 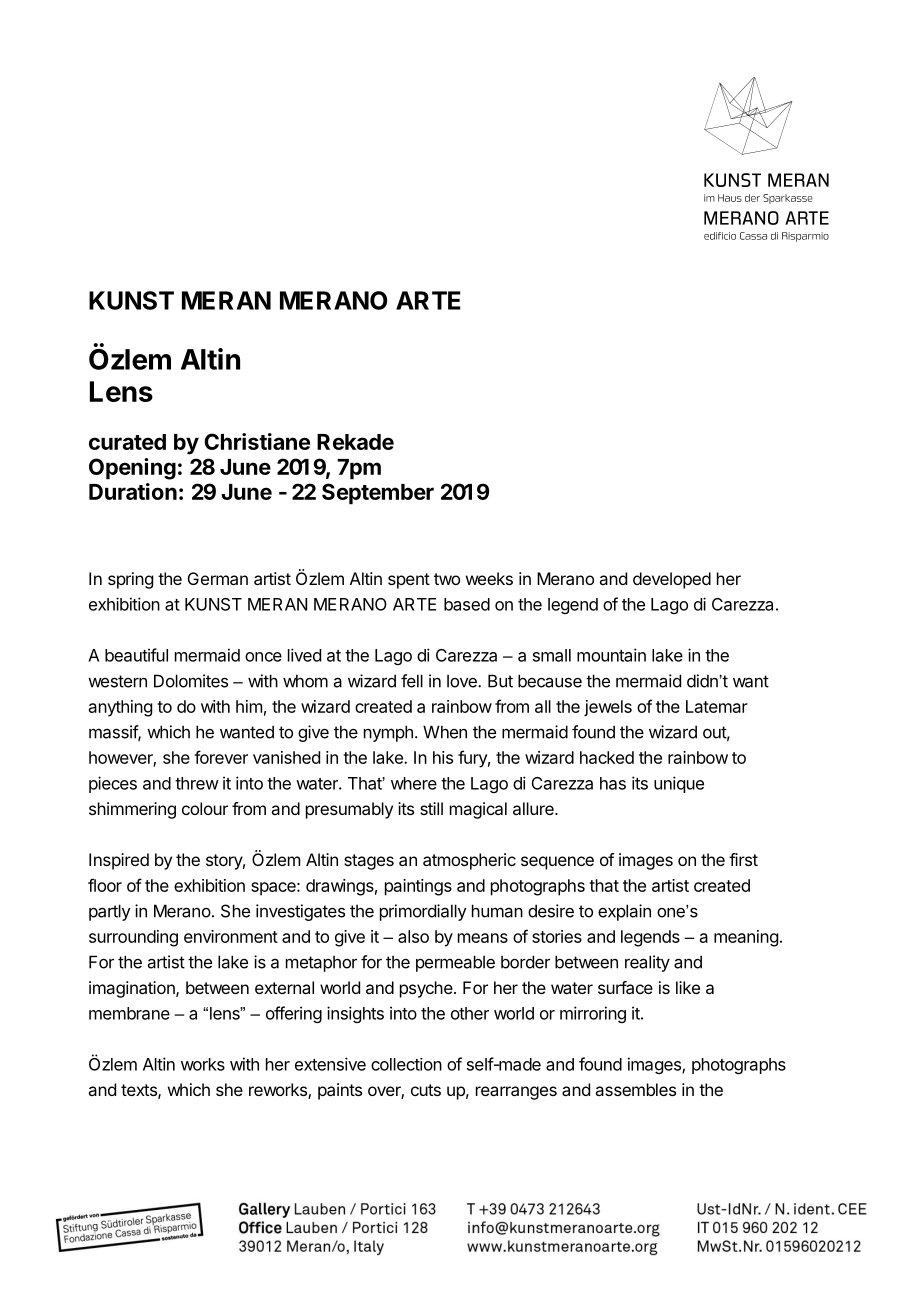 What do you see at coordinates (378, 494) in the image?
I see `September` at bounding box center [378, 494].
